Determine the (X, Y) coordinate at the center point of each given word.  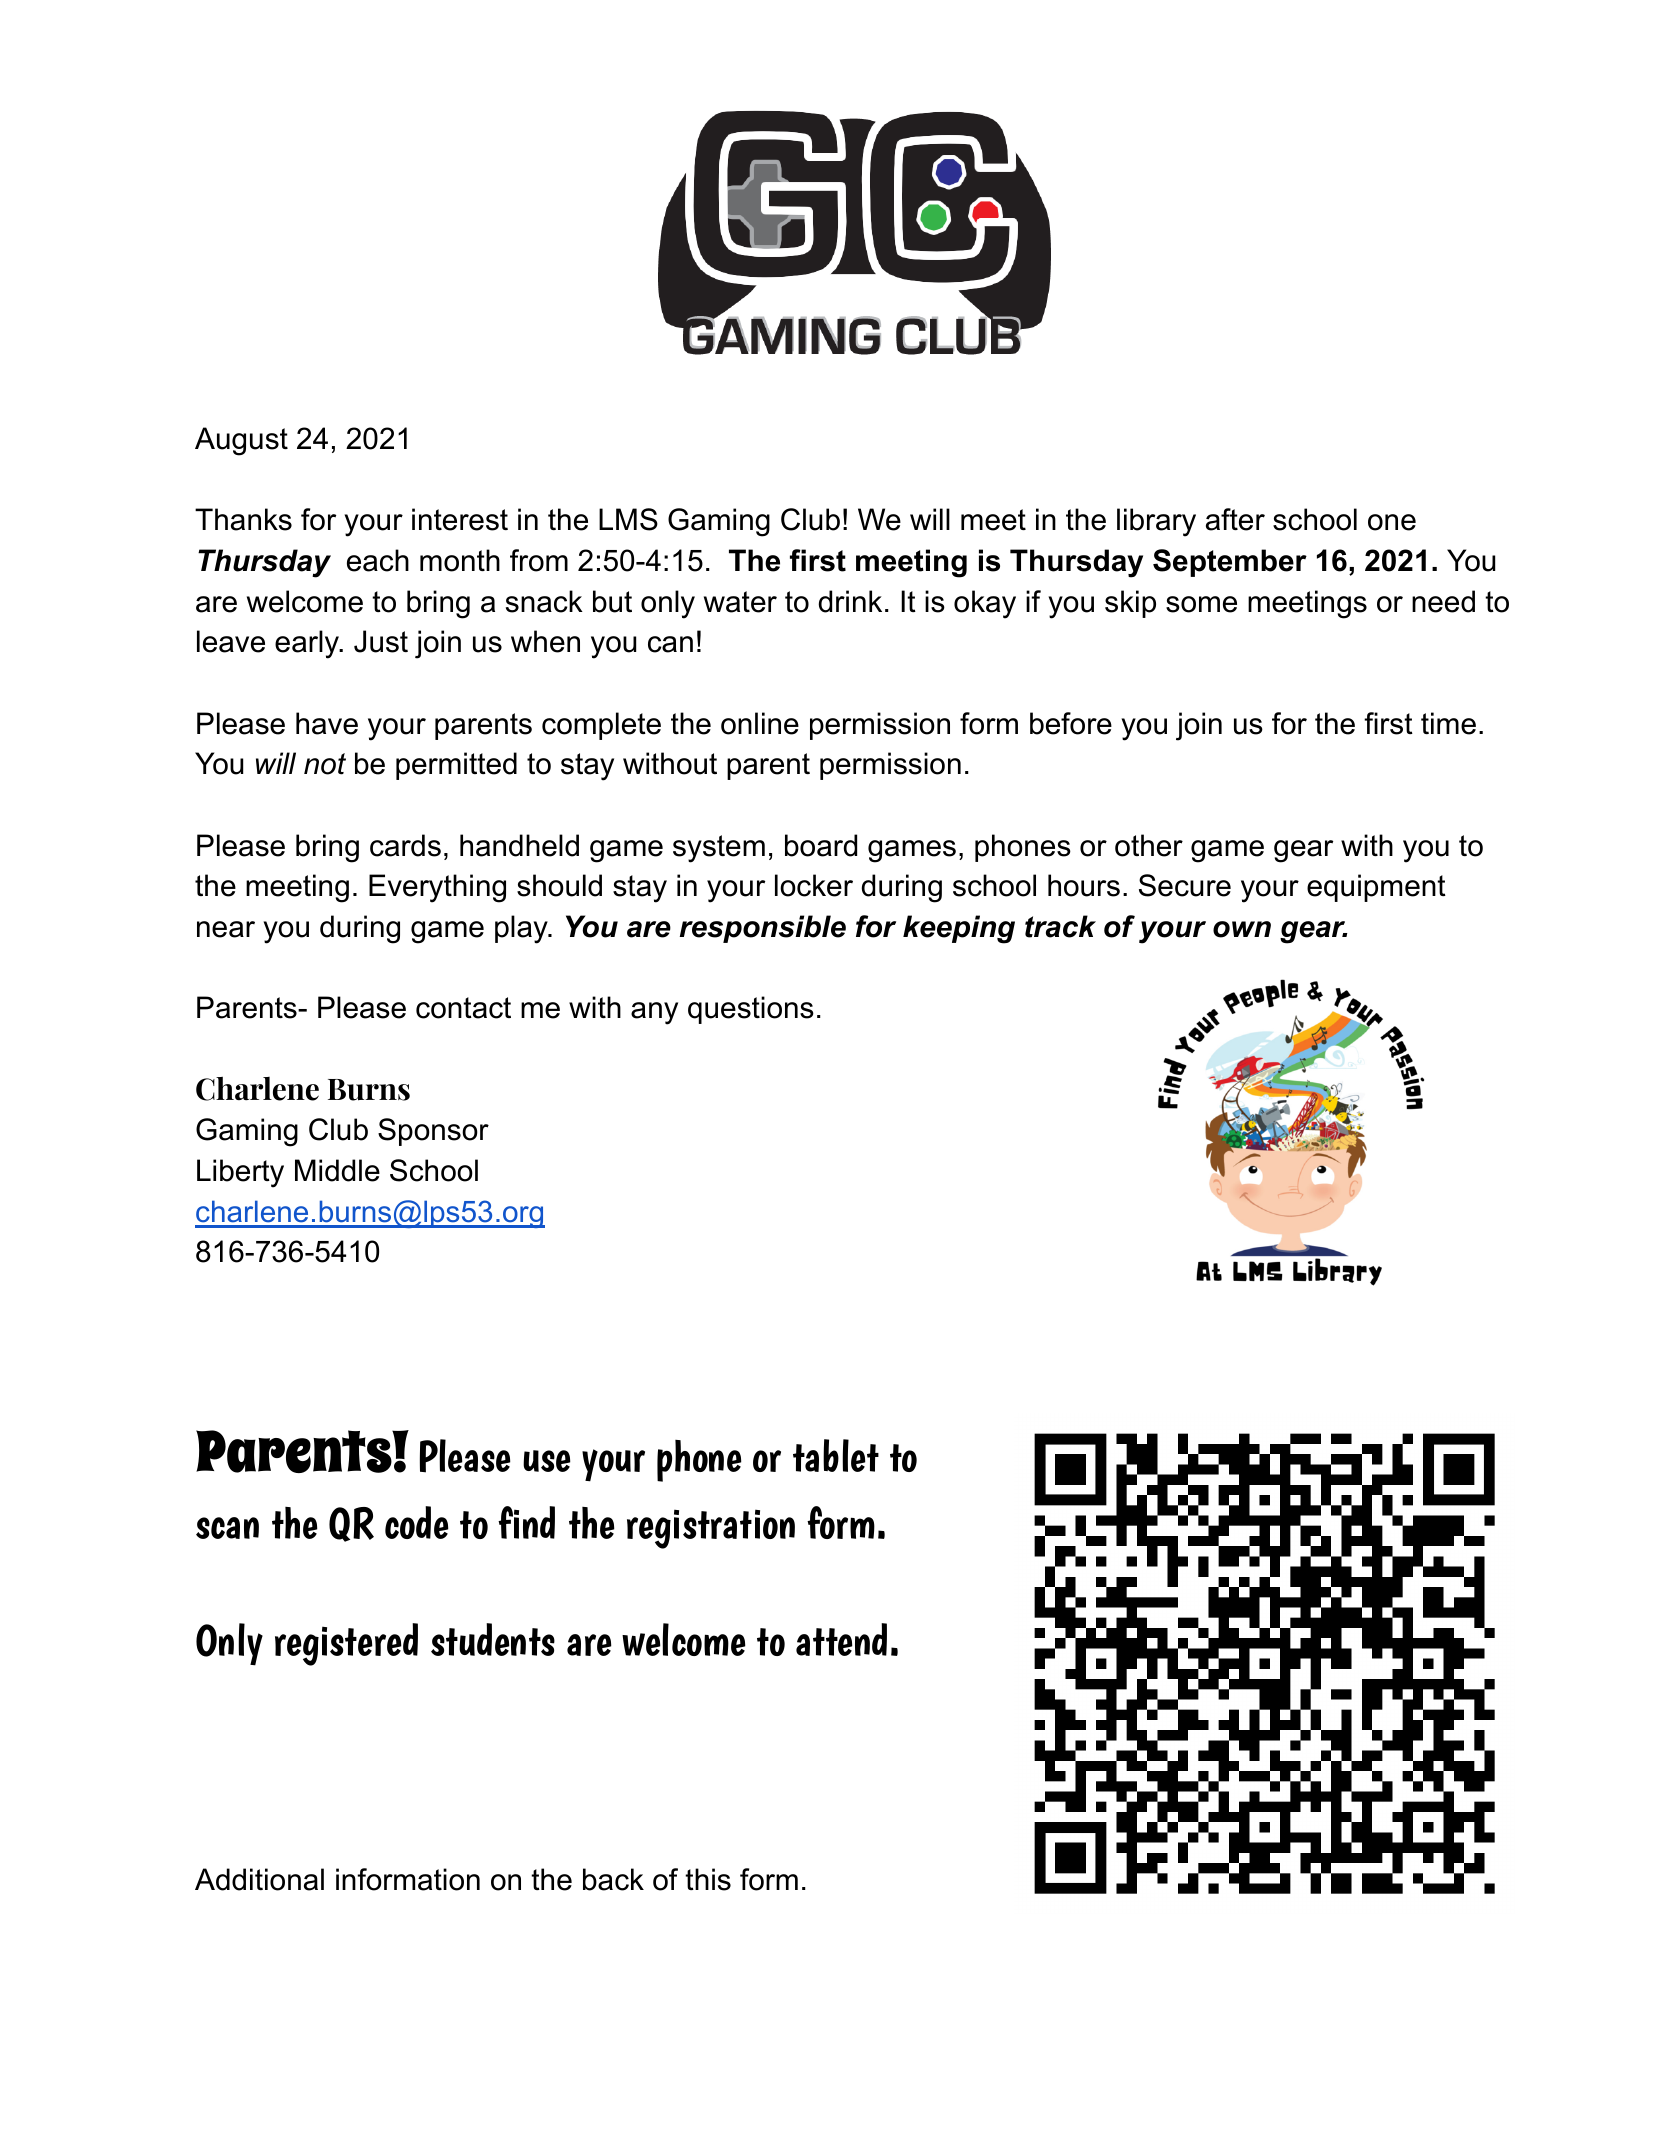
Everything (437, 888)
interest (460, 519)
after (1235, 519)
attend (841, 1639)
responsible (763, 929)
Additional (259, 1879)
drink (850, 601)
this (708, 1879)
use (547, 1461)
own (1242, 929)
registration (711, 1529)
